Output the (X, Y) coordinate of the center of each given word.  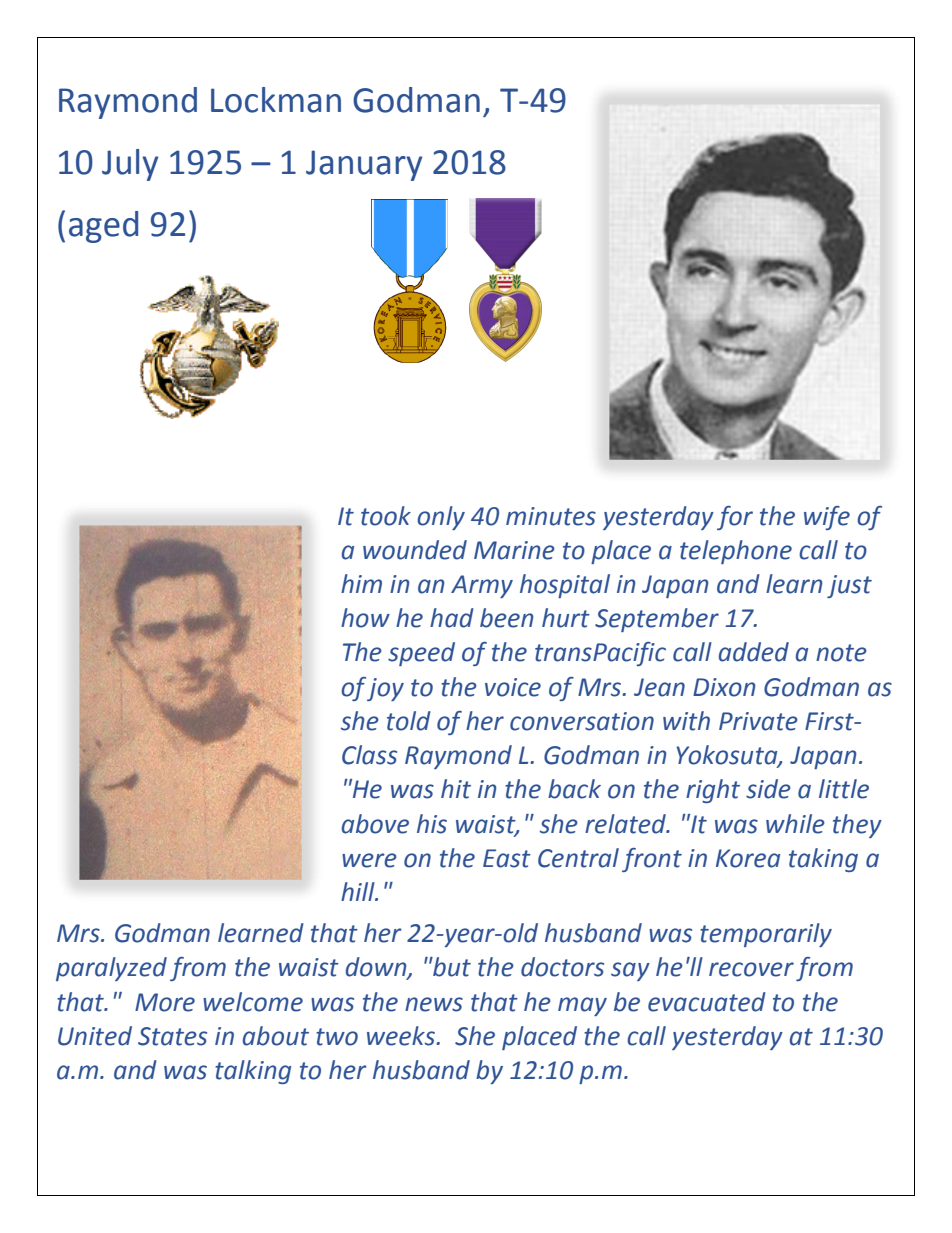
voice (513, 687)
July (130, 165)
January (364, 165)
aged (103, 227)
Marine (514, 550)
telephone (736, 552)
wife (827, 518)
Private (758, 721)
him (361, 583)
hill (359, 891)
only (441, 518)
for (735, 518)
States (172, 1036)
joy (385, 689)
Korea (748, 858)
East (507, 858)
